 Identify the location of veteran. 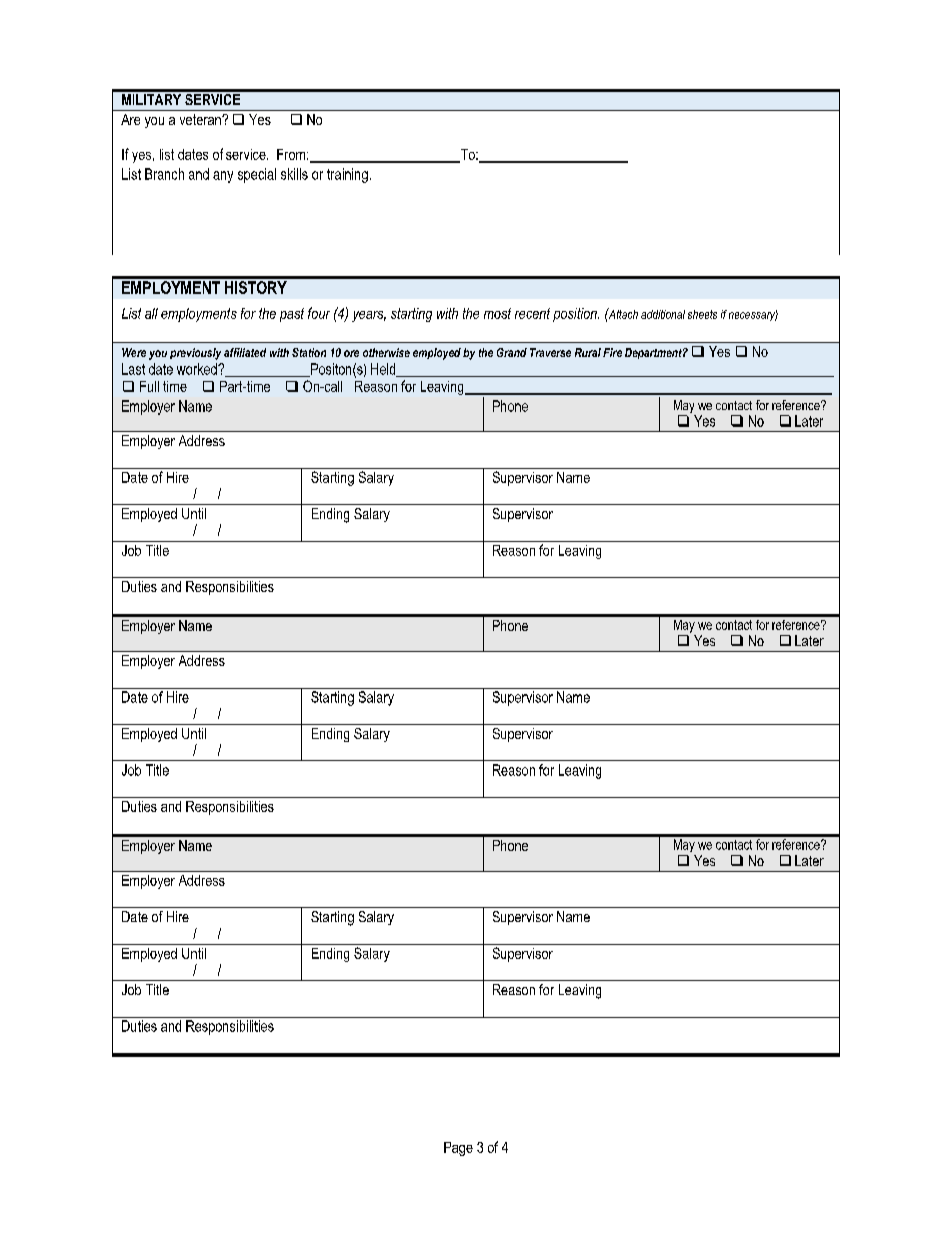
(201, 119).
